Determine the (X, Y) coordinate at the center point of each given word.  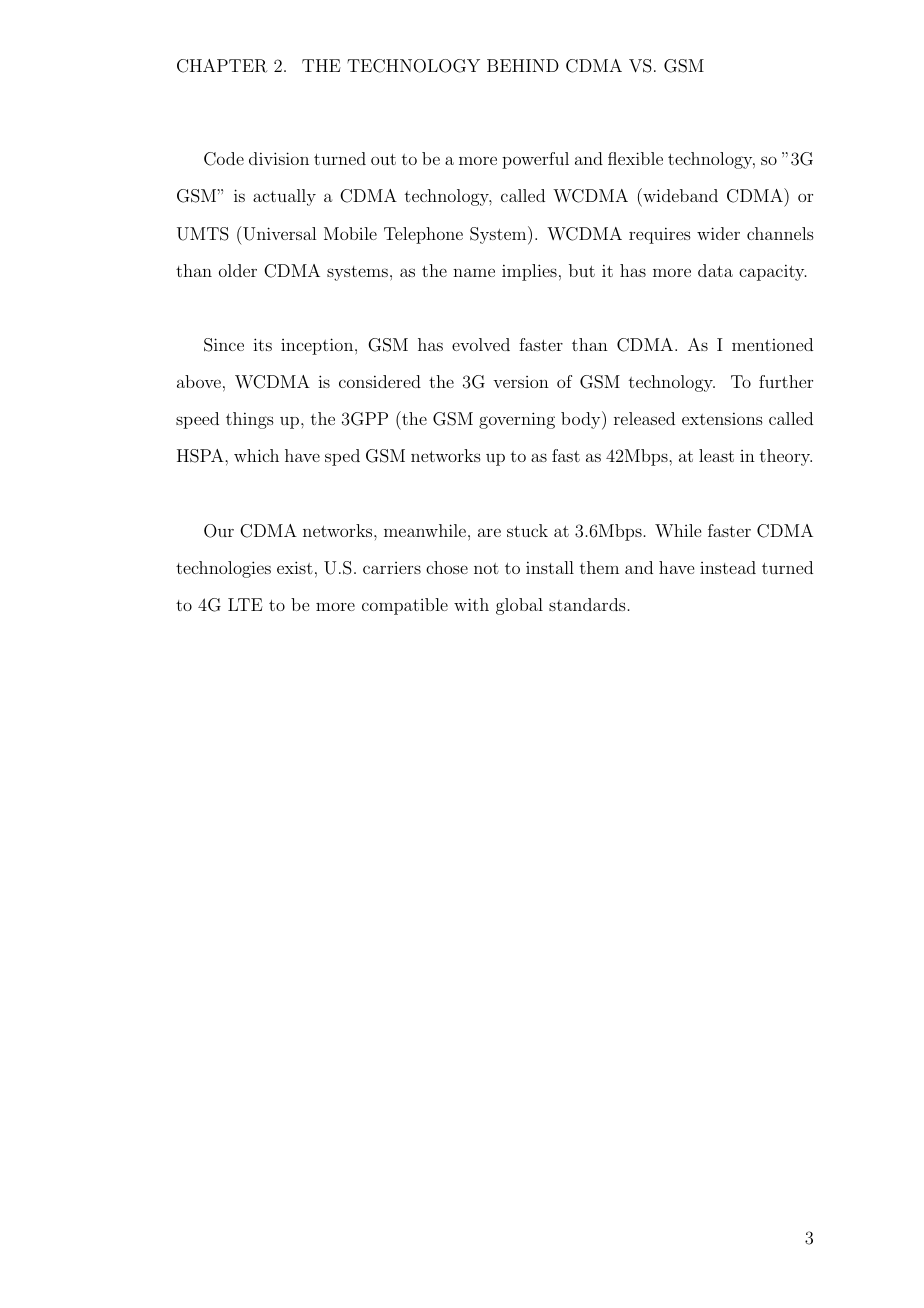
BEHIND (523, 65)
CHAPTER (222, 66)
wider (718, 233)
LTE (245, 604)
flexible (635, 158)
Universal (278, 233)
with (471, 604)
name (474, 272)
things (250, 420)
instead (728, 567)
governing (517, 420)
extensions (722, 418)
